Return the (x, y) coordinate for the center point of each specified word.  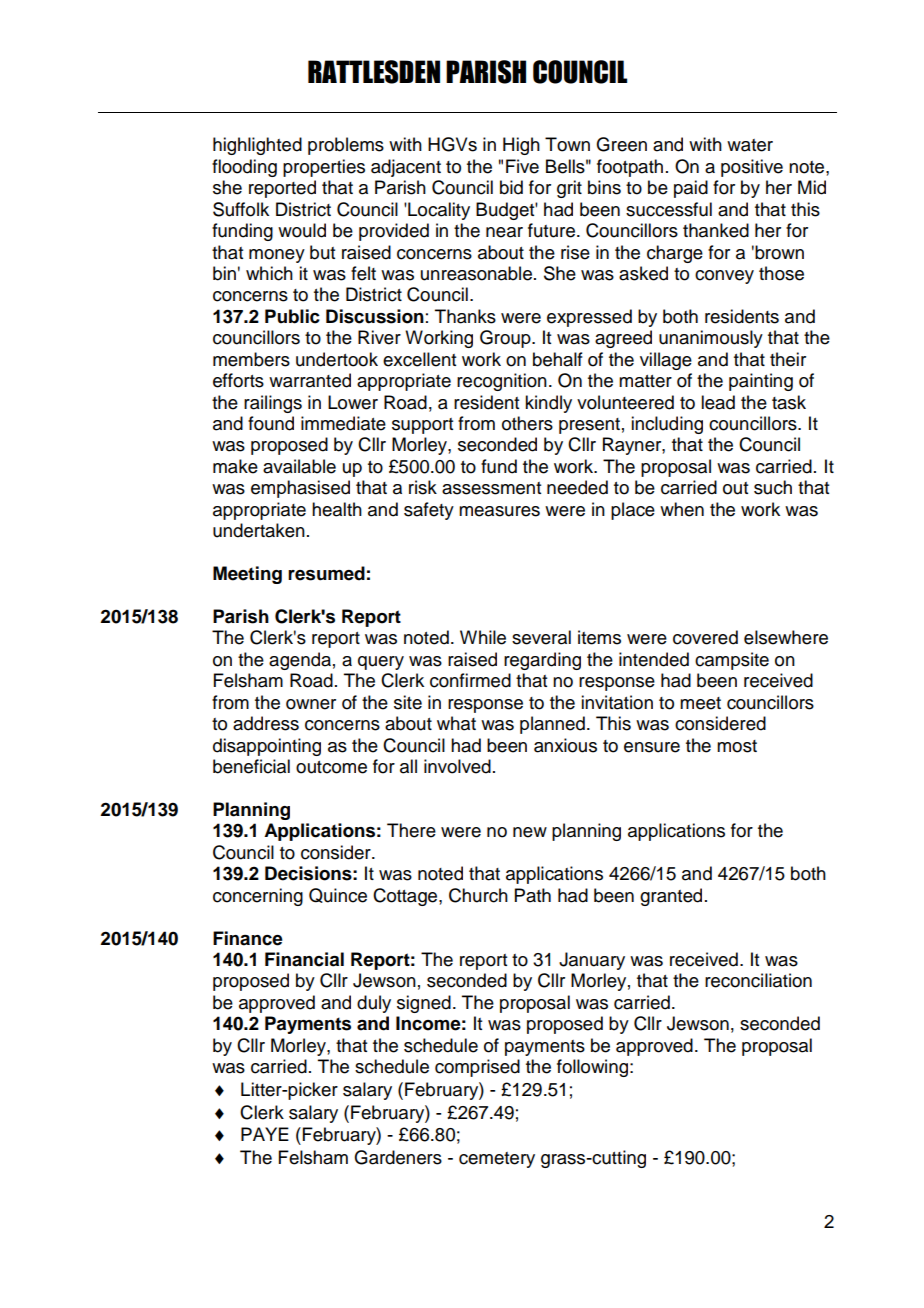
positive (752, 168)
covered (705, 637)
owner (311, 704)
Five (522, 166)
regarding (542, 661)
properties (324, 168)
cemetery (497, 1160)
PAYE (265, 1134)
